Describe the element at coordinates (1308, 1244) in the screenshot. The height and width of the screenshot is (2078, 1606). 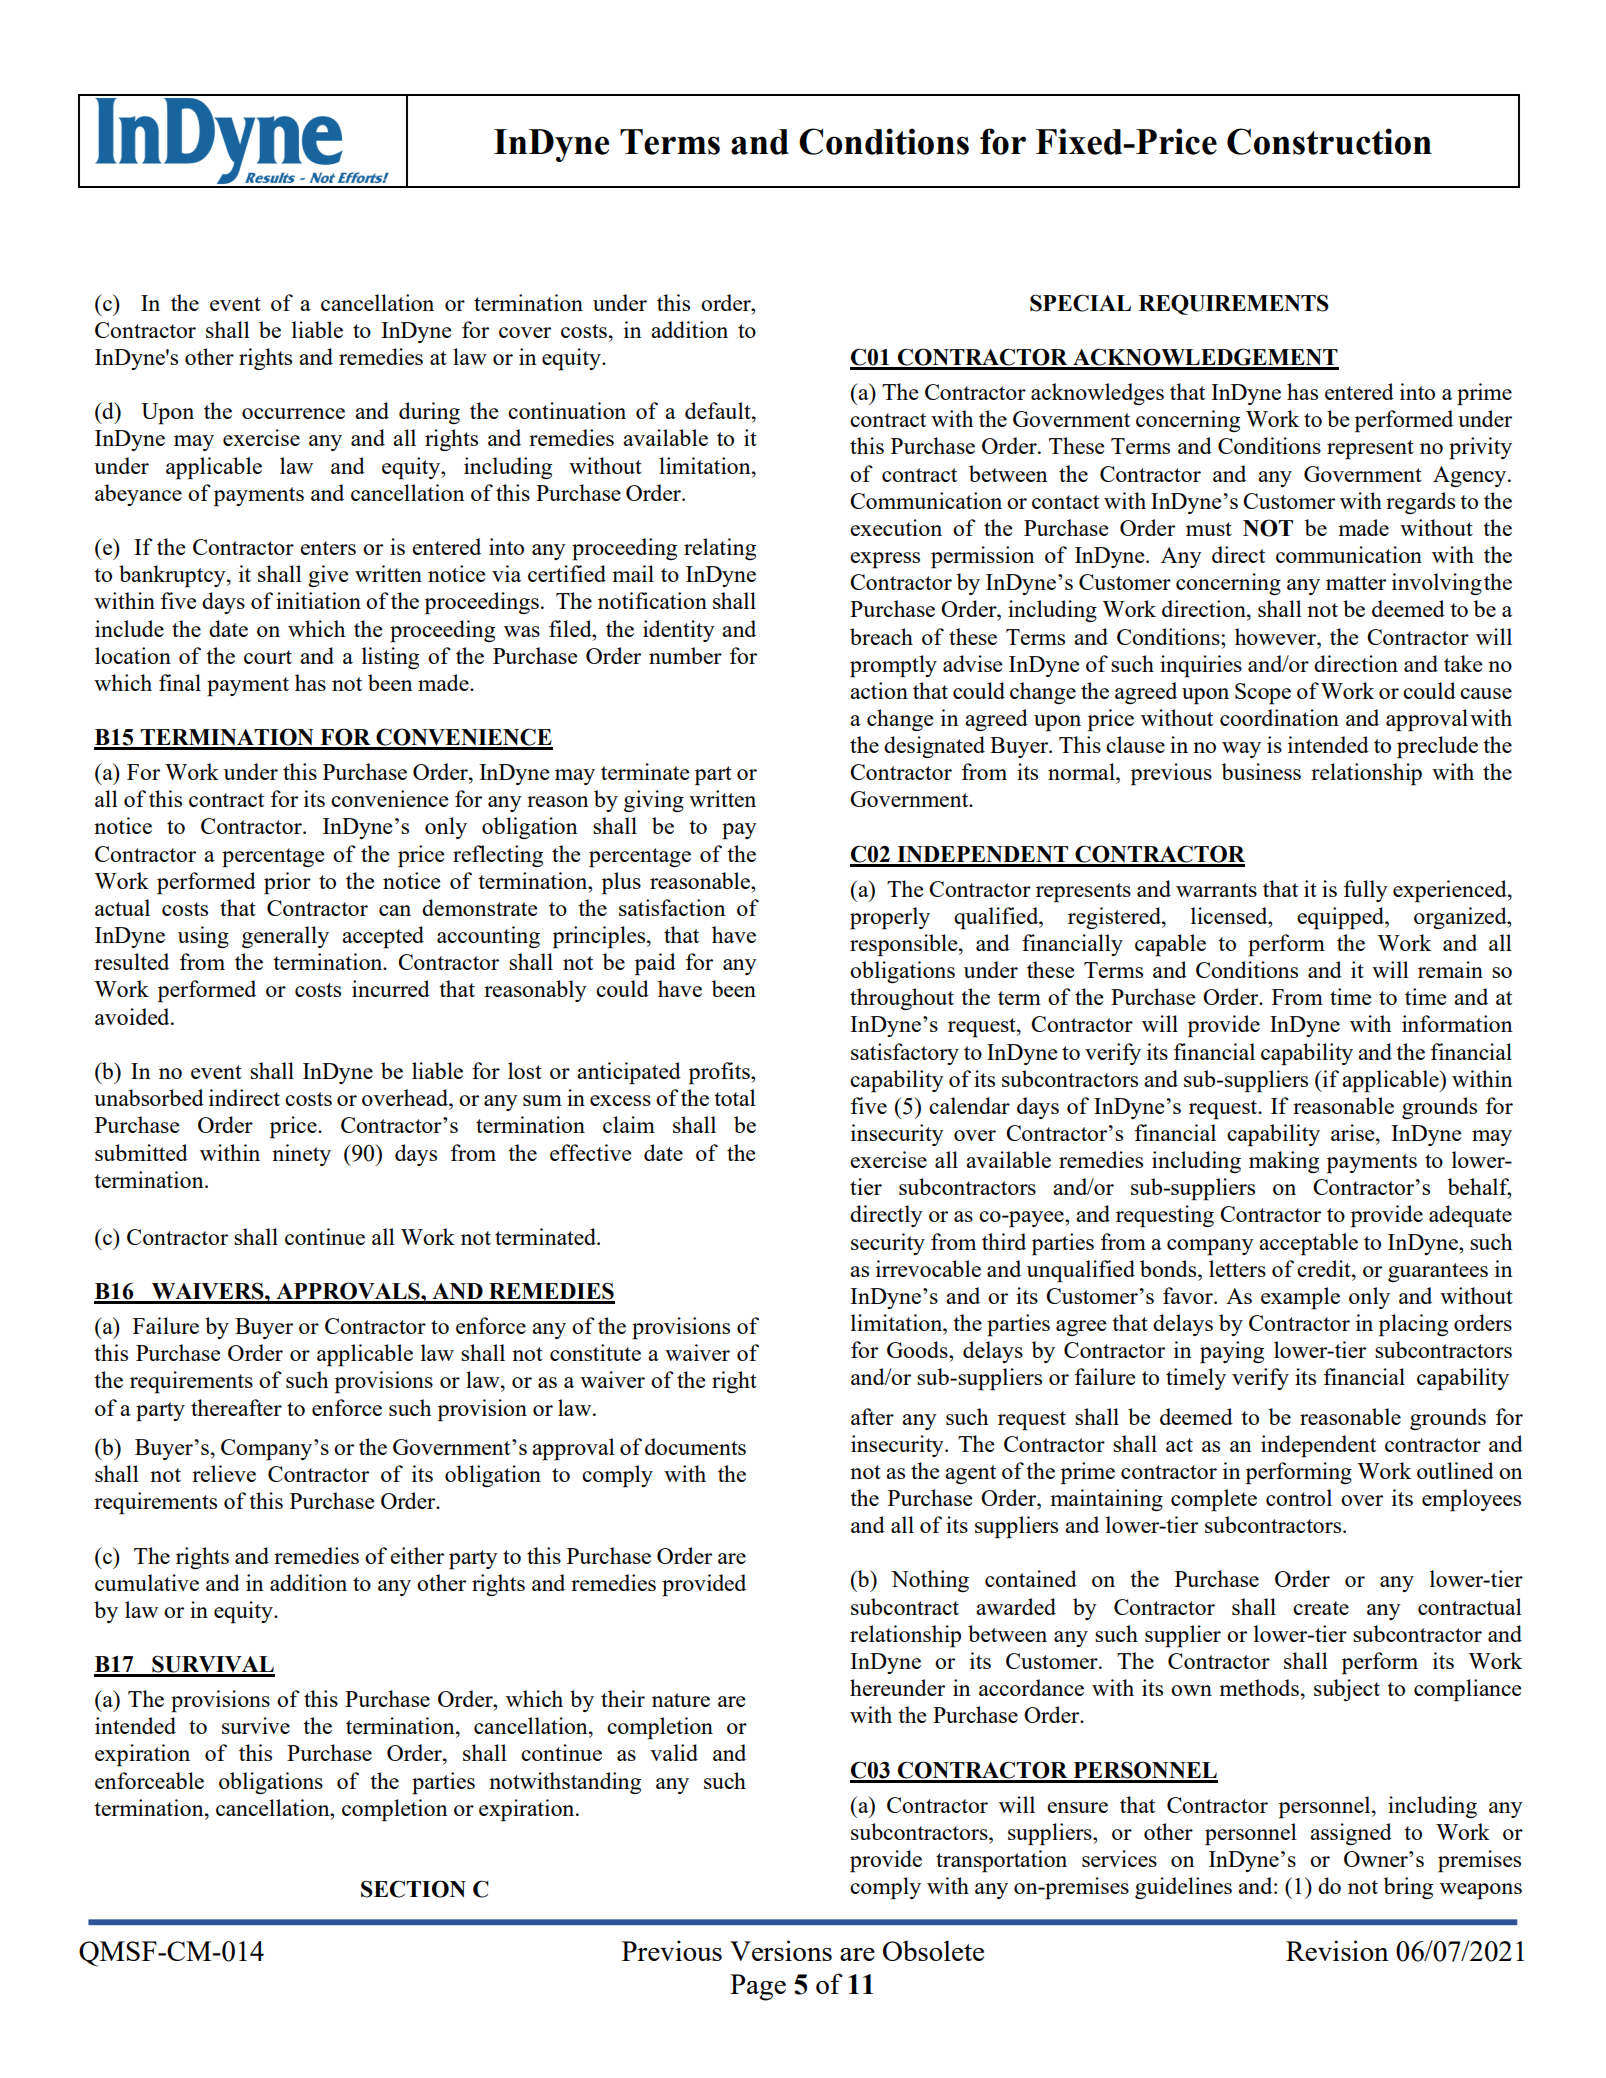
I see `acceptable` at that location.
